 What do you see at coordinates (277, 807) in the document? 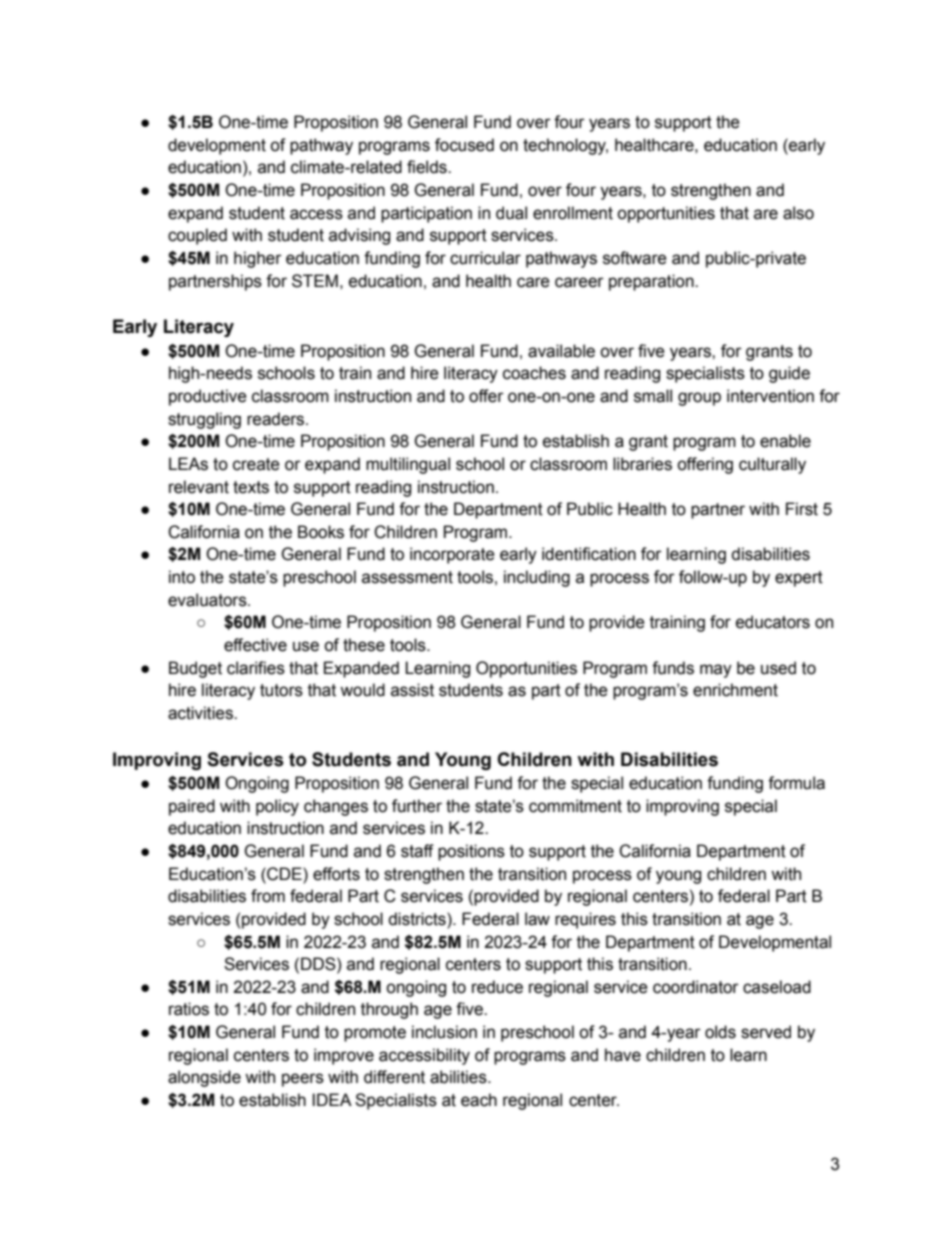
I see `policy` at bounding box center [277, 807].
